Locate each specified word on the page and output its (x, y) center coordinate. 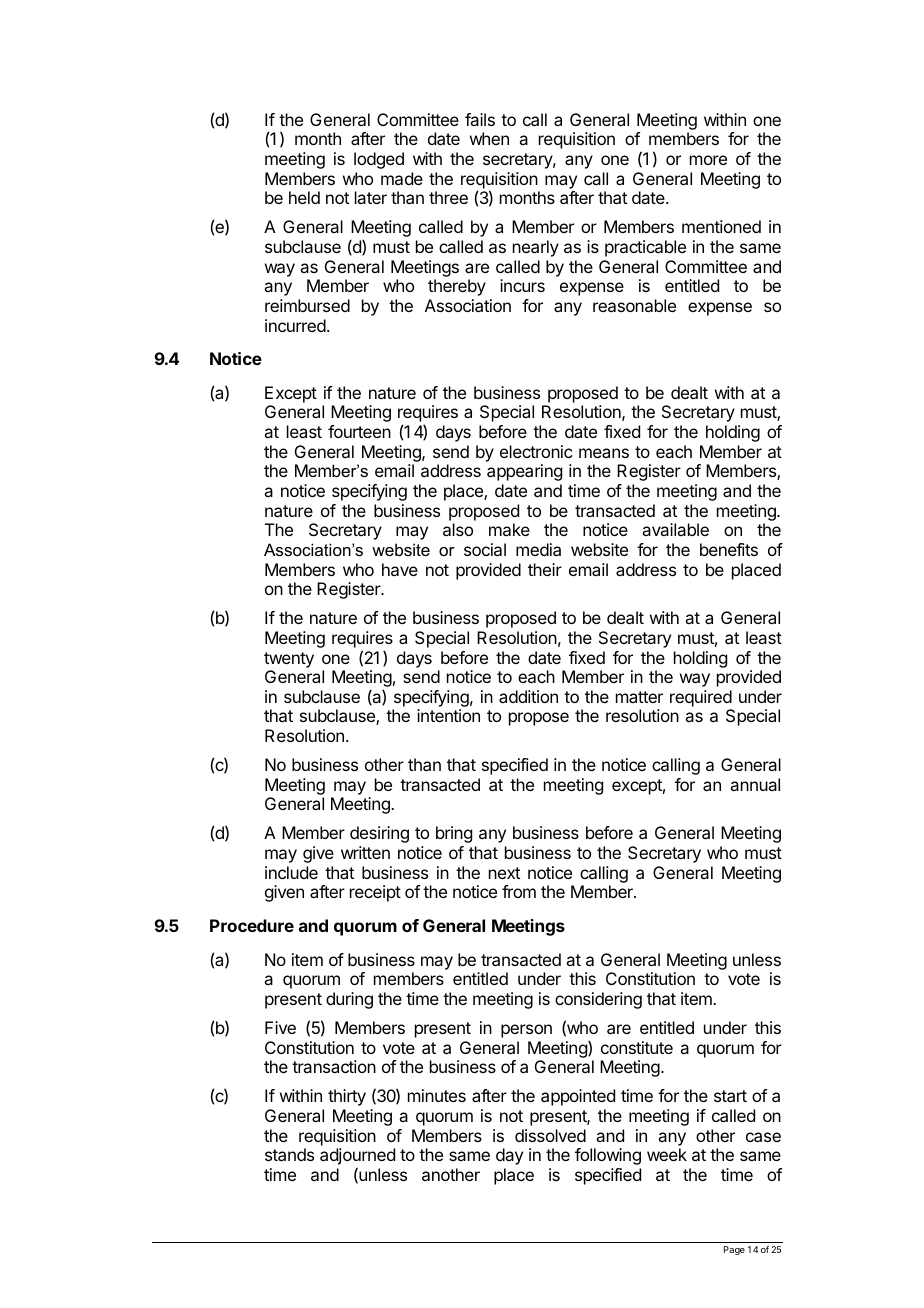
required (701, 698)
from (519, 891)
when (489, 138)
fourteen (359, 431)
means (604, 453)
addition (528, 696)
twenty (289, 660)
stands (289, 1154)
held (304, 197)
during (349, 1000)
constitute (637, 1047)
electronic (536, 451)
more (708, 160)
